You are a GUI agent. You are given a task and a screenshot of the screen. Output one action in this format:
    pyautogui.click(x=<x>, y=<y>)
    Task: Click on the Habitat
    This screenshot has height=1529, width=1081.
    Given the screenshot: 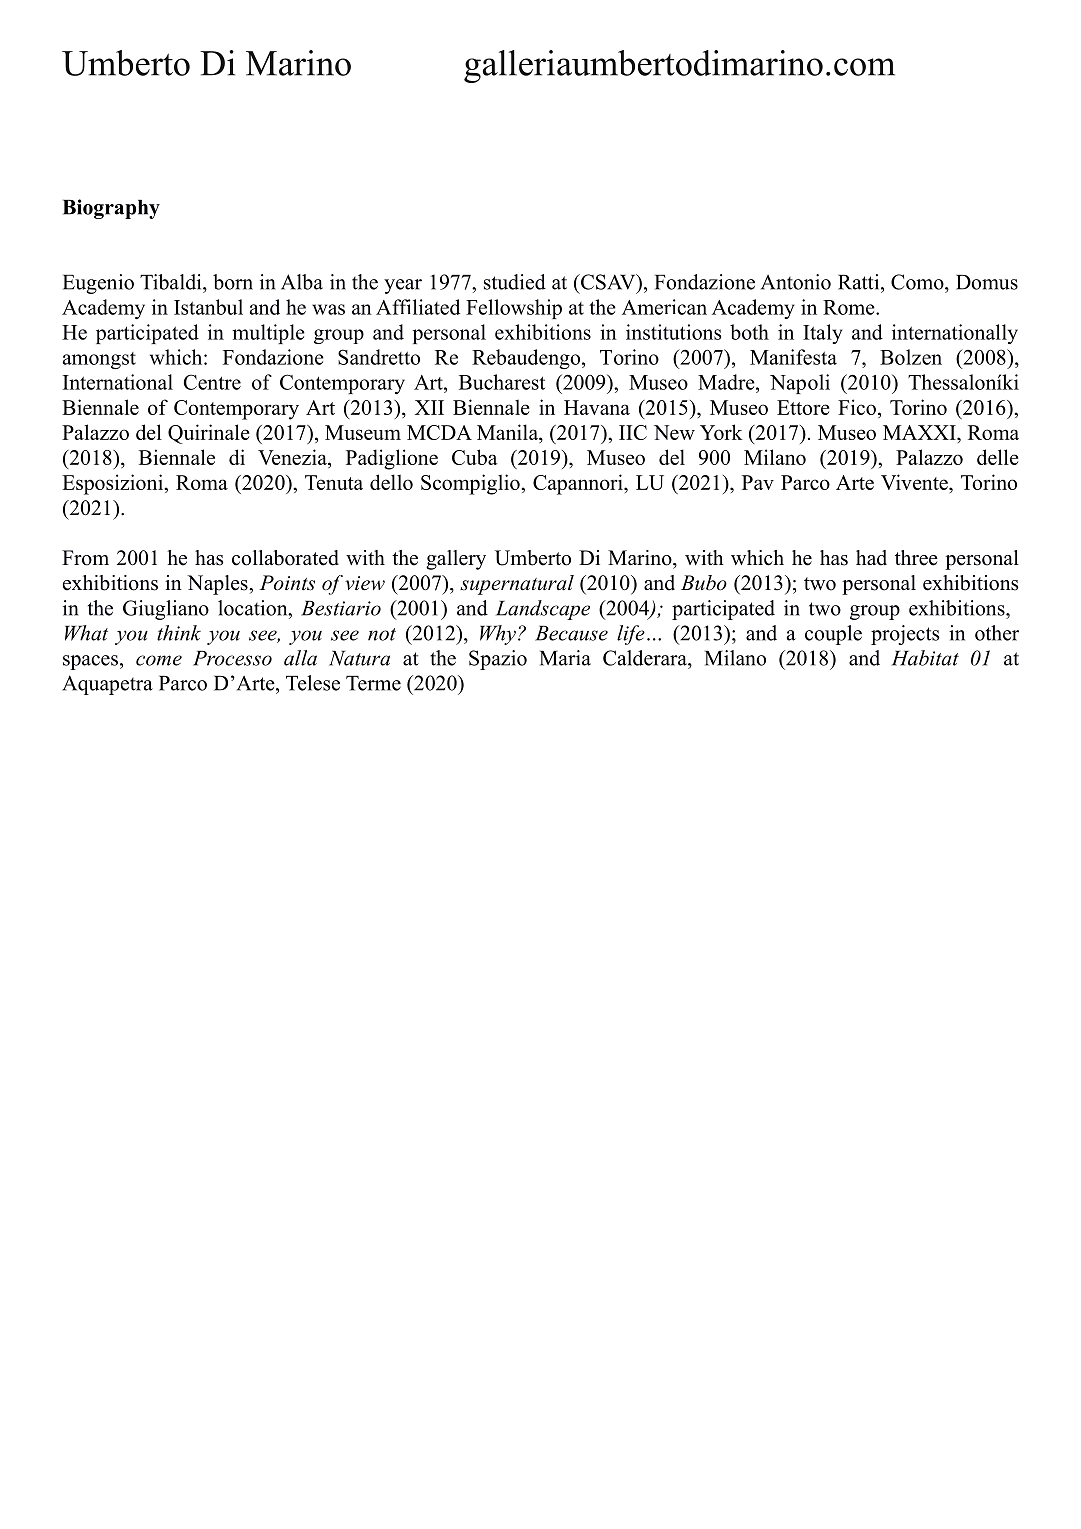 What is the action you would take?
    pyautogui.click(x=925, y=658)
